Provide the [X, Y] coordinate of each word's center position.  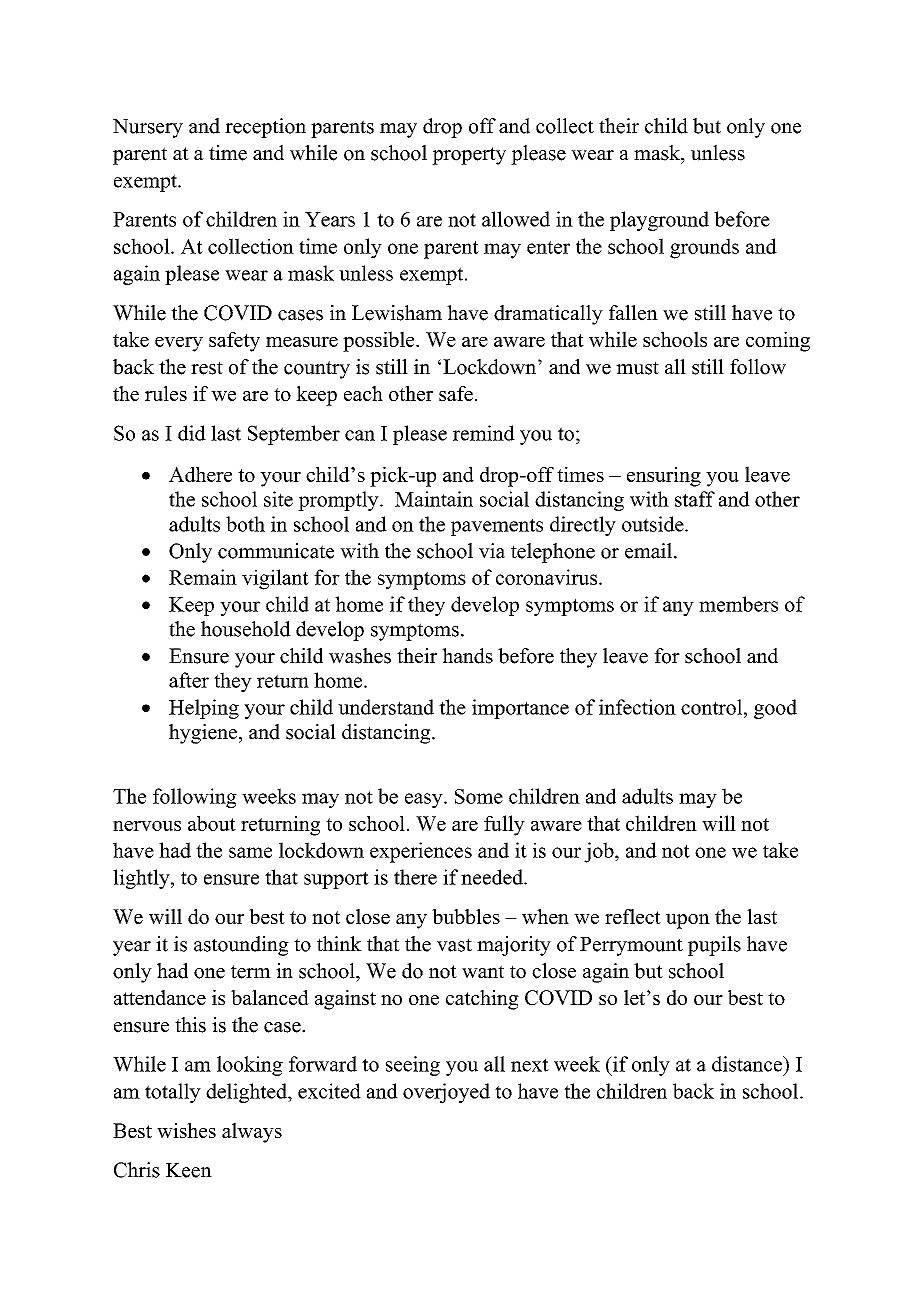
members [738, 604]
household [246, 629]
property [469, 156]
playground [659, 221]
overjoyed [446, 1093]
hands [467, 656]
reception [265, 128]
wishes [186, 1130]
